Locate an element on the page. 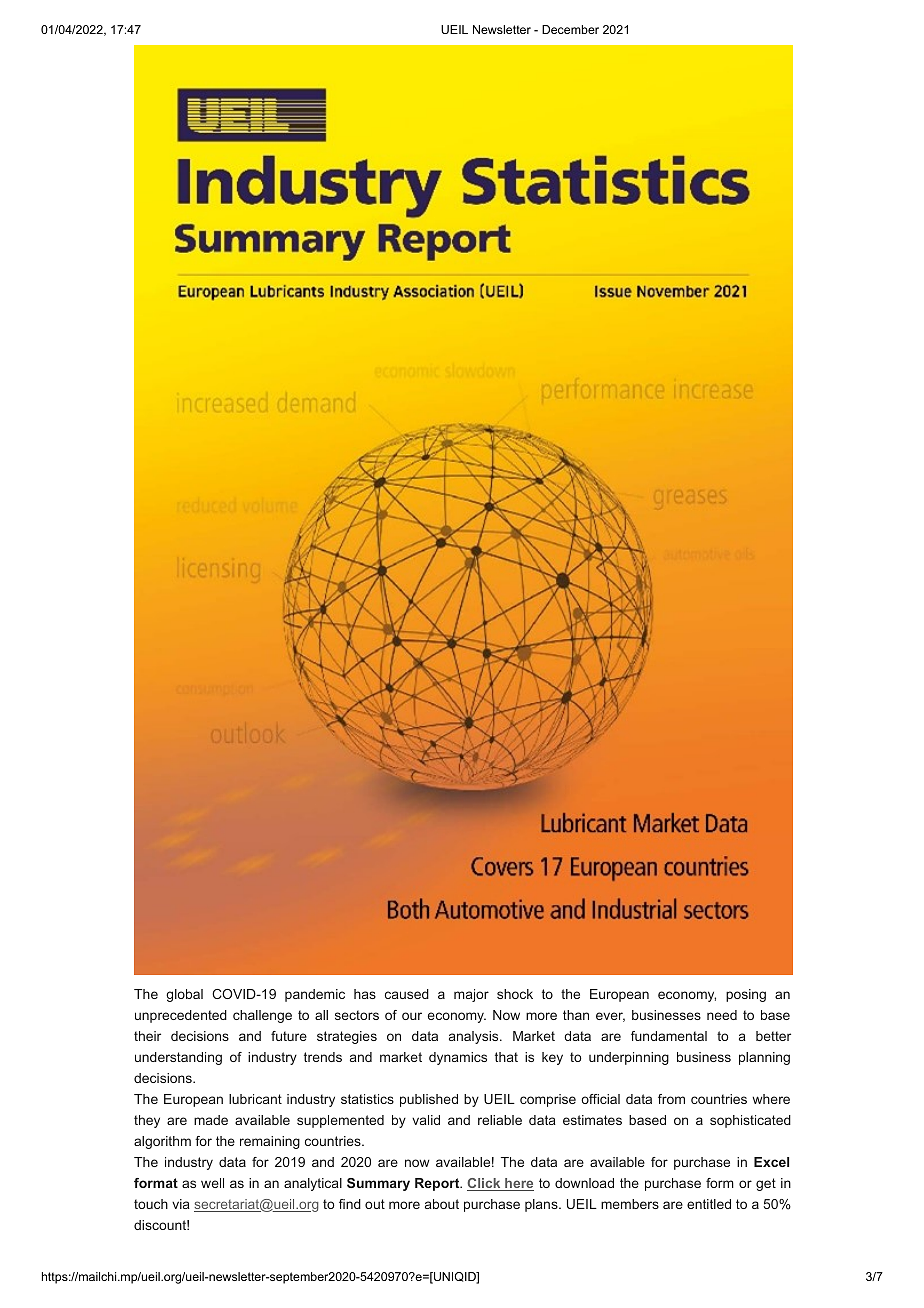  major is located at coordinates (471, 995).
